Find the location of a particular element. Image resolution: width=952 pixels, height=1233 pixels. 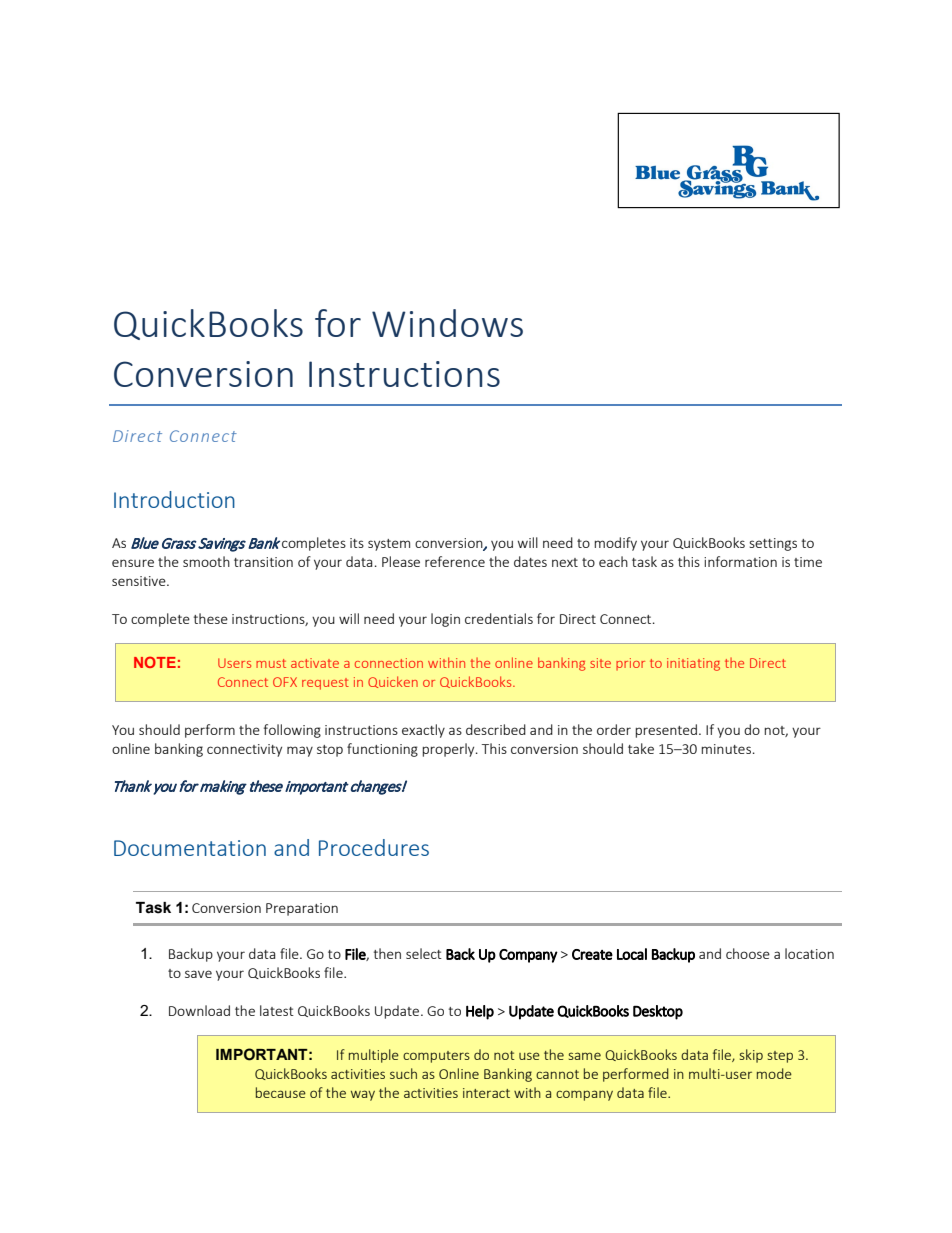

settings is located at coordinates (773, 544).
